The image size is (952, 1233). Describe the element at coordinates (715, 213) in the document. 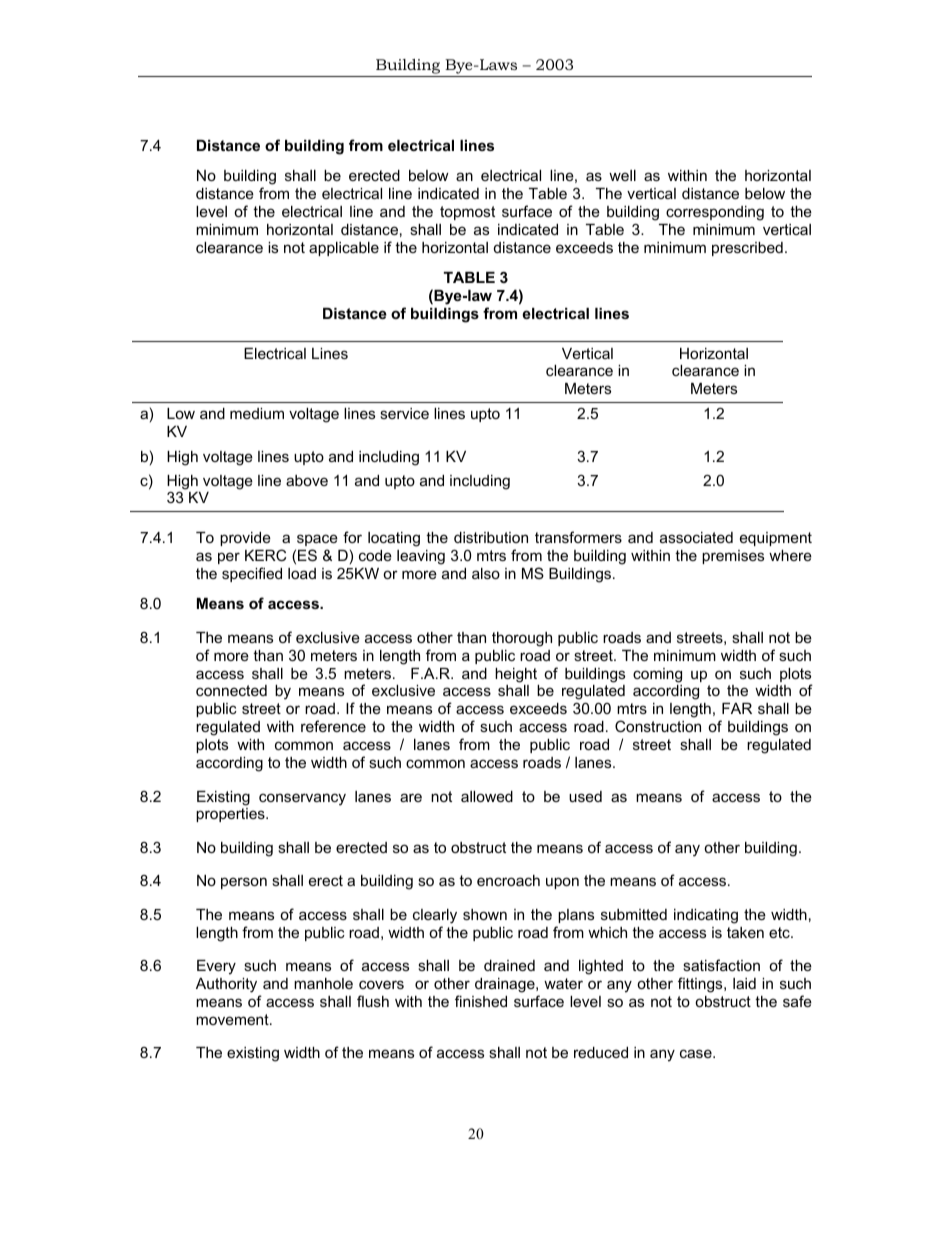

I see `corresponding` at that location.
